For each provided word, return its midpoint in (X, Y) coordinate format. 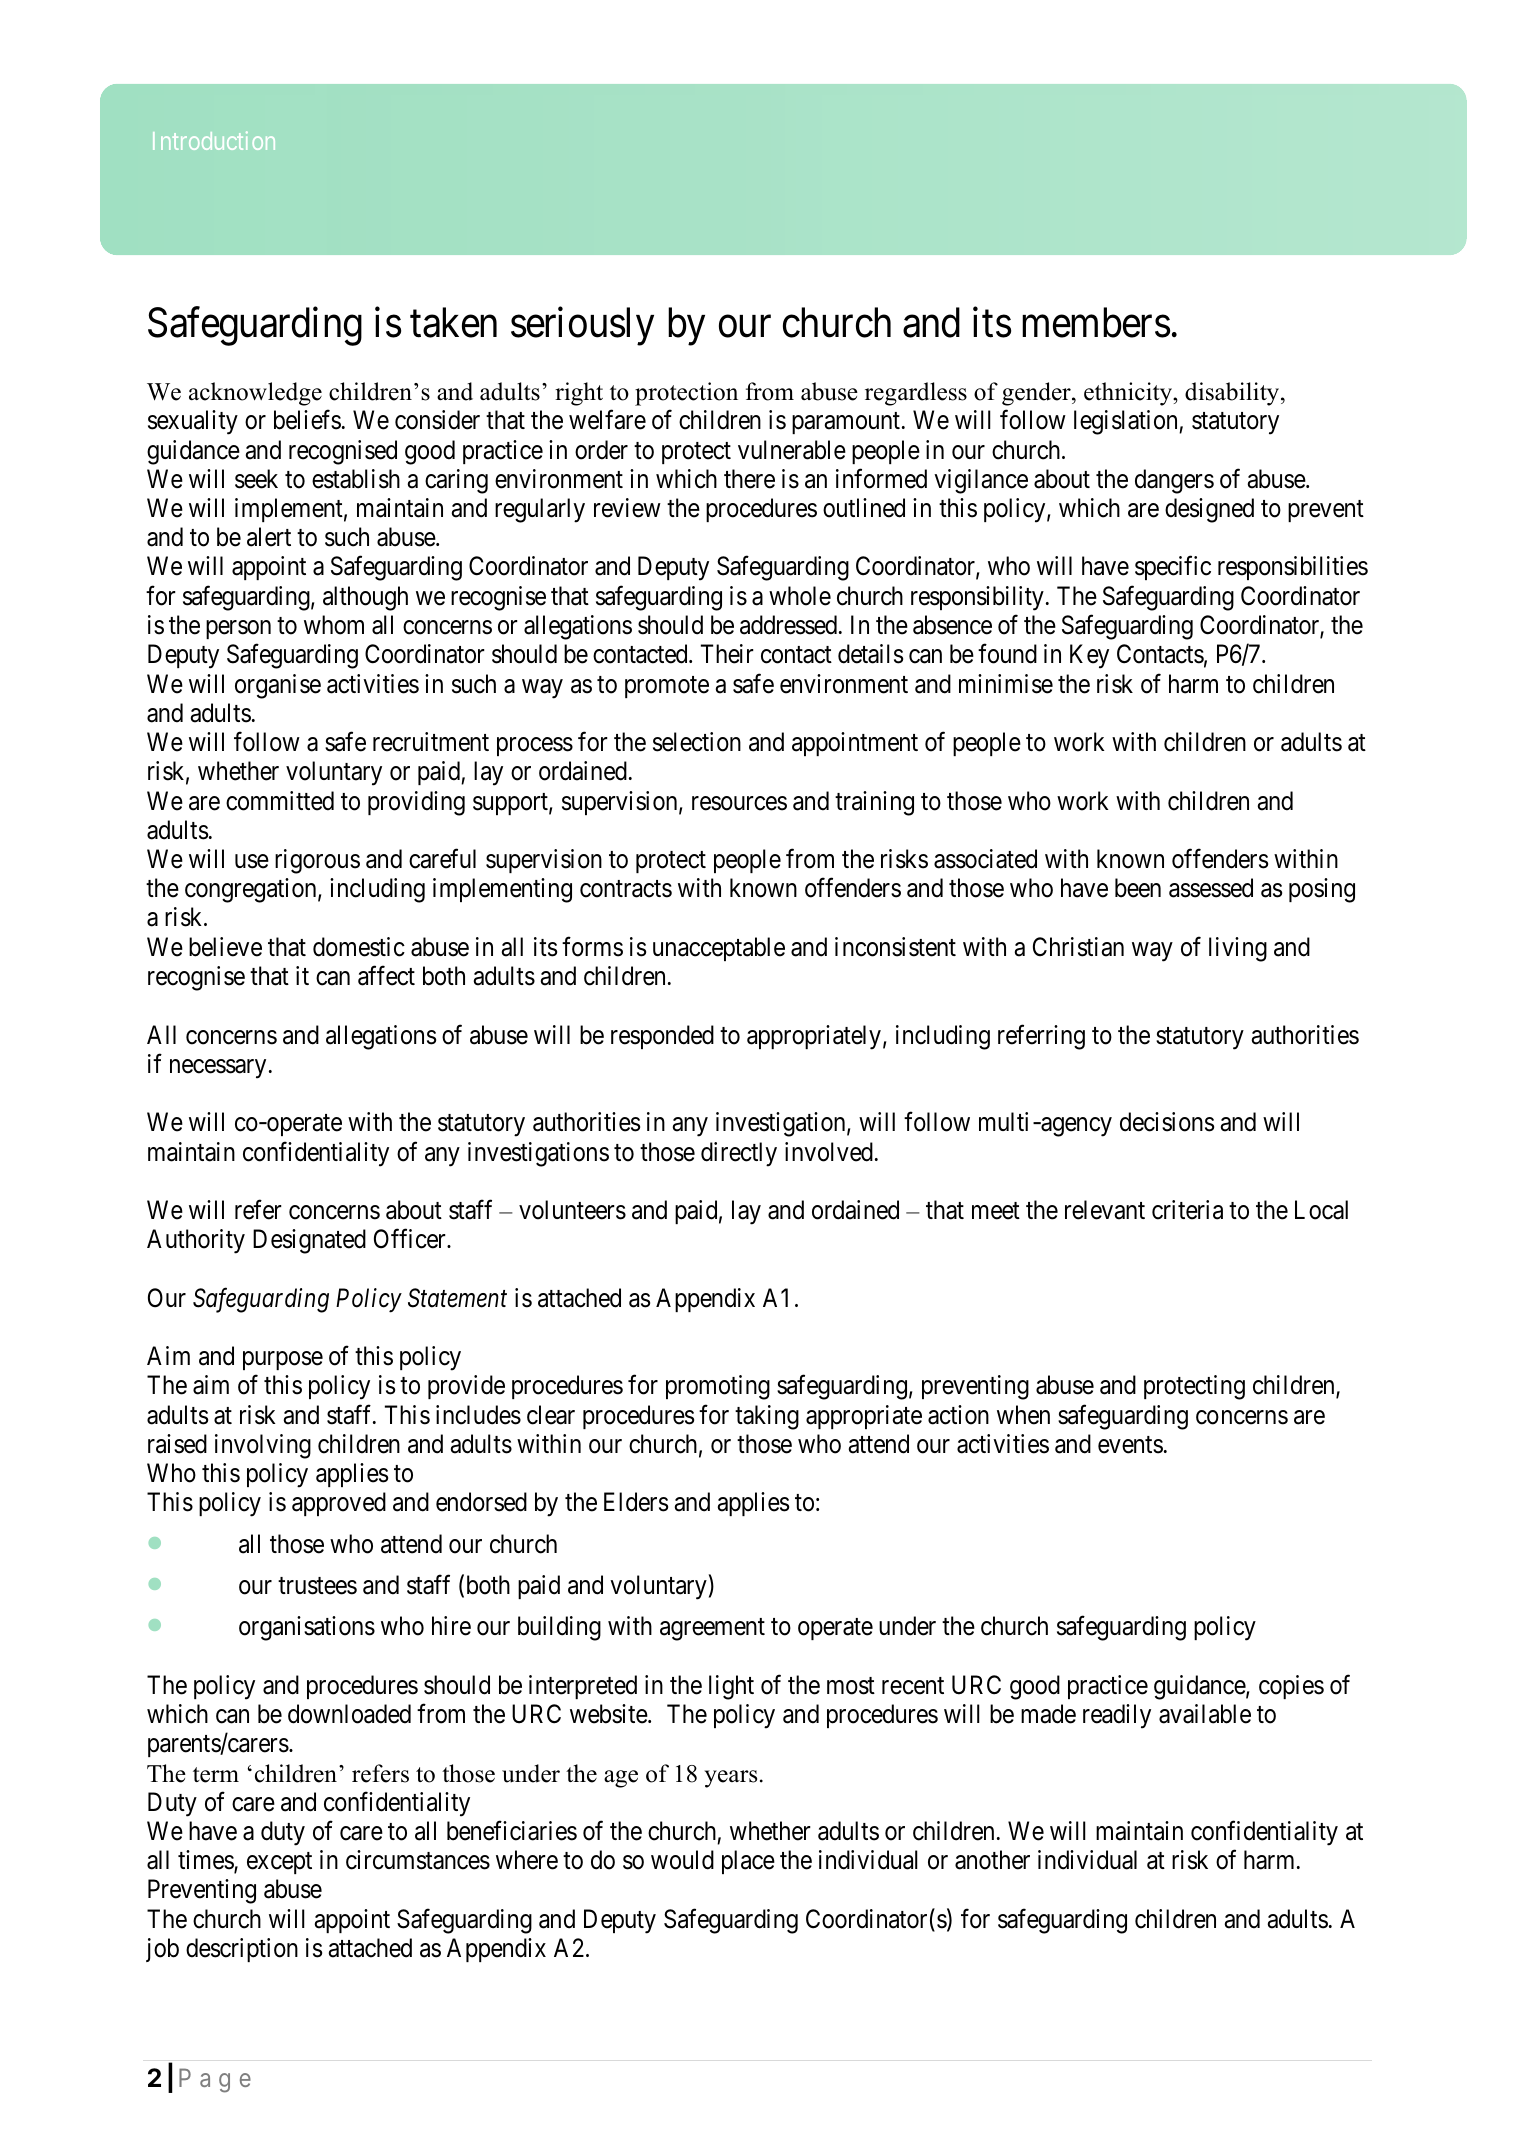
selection (697, 742)
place (748, 1862)
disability (1233, 394)
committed (280, 801)
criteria (1187, 1210)
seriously (582, 326)
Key (1089, 657)
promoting (718, 1387)
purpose (283, 1361)
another (992, 1860)
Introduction (214, 140)
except (279, 1863)
